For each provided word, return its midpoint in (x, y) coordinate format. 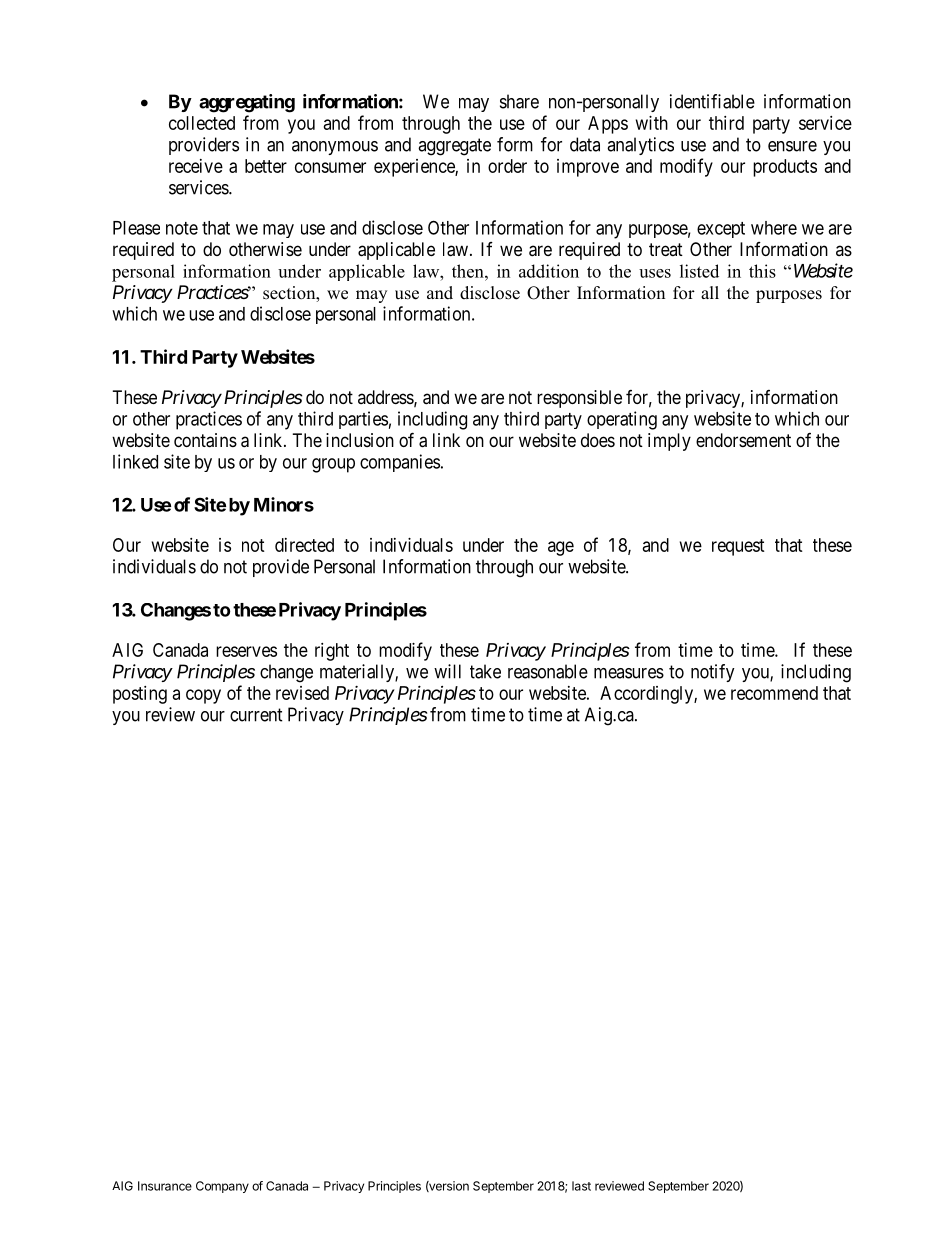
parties (363, 420)
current (256, 715)
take (485, 671)
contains (205, 440)
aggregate (454, 147)
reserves (246, 651)
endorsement (743, 440)
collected (202, 123)
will (447, 671)
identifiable (712, 101)
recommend (774, 693)
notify (713, 673)
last (581, 1186)
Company (222, 1187)
